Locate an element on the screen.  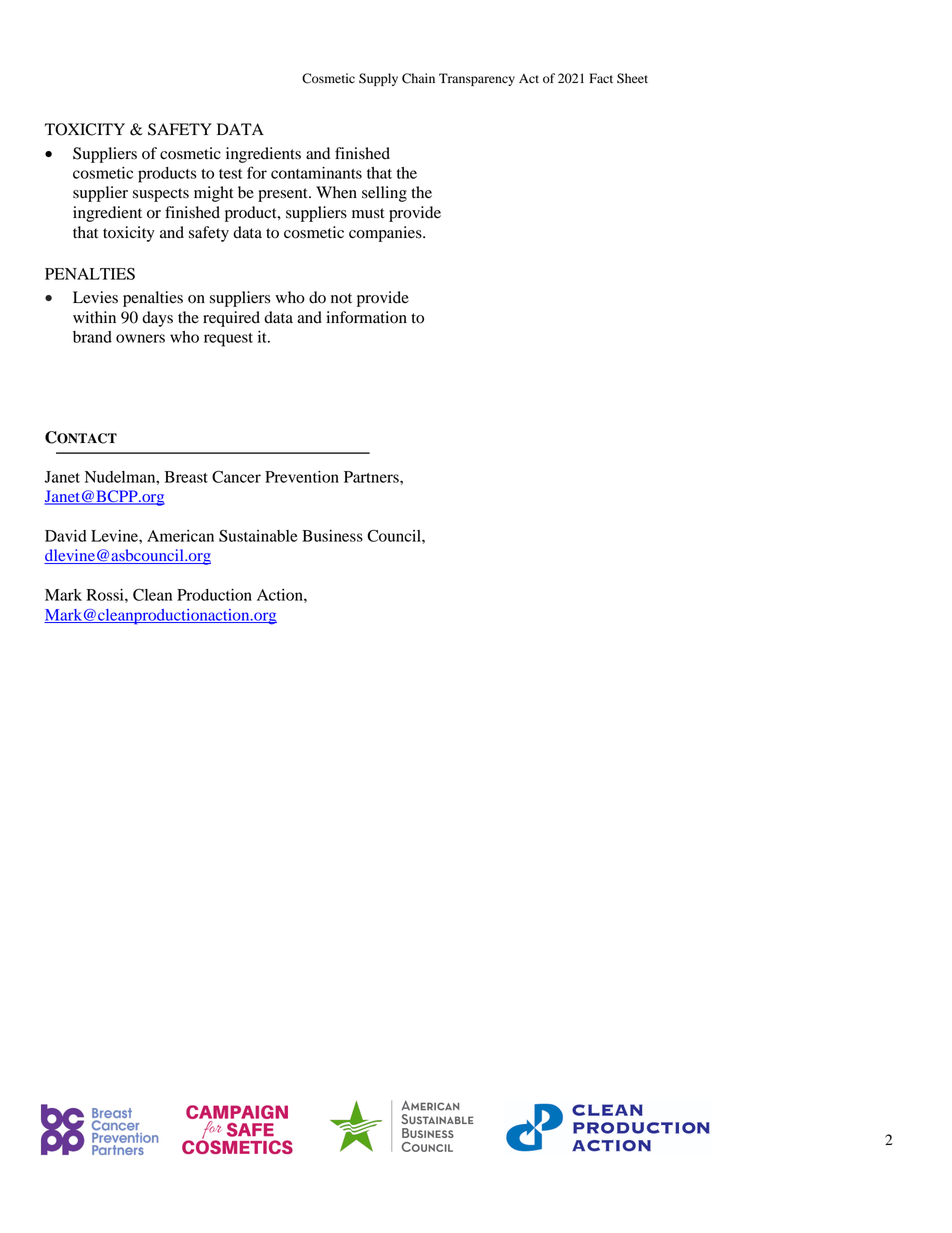
When is located at coordinates (336, 192).
